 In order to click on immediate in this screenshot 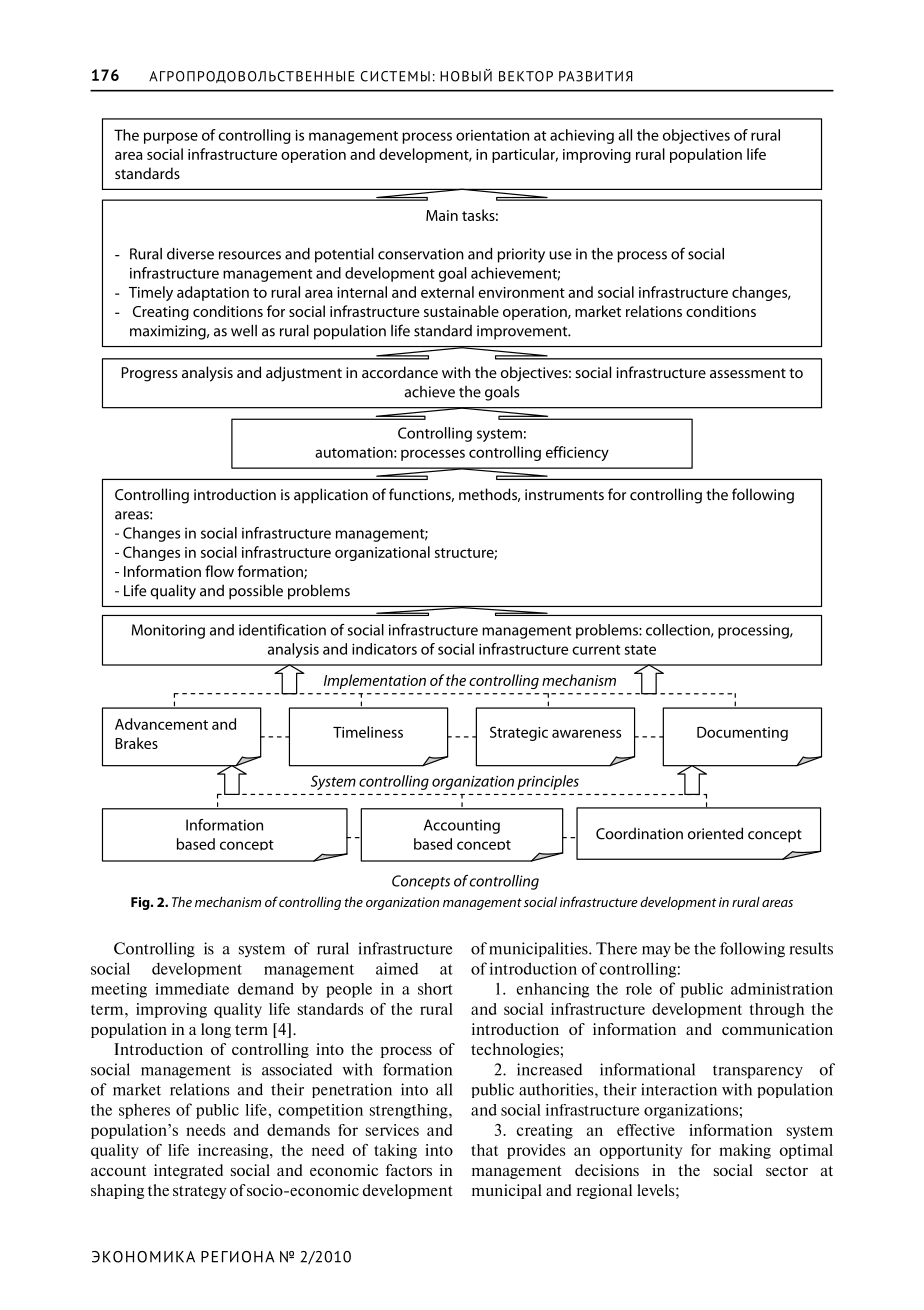, I will do `click(192, 989)`.
